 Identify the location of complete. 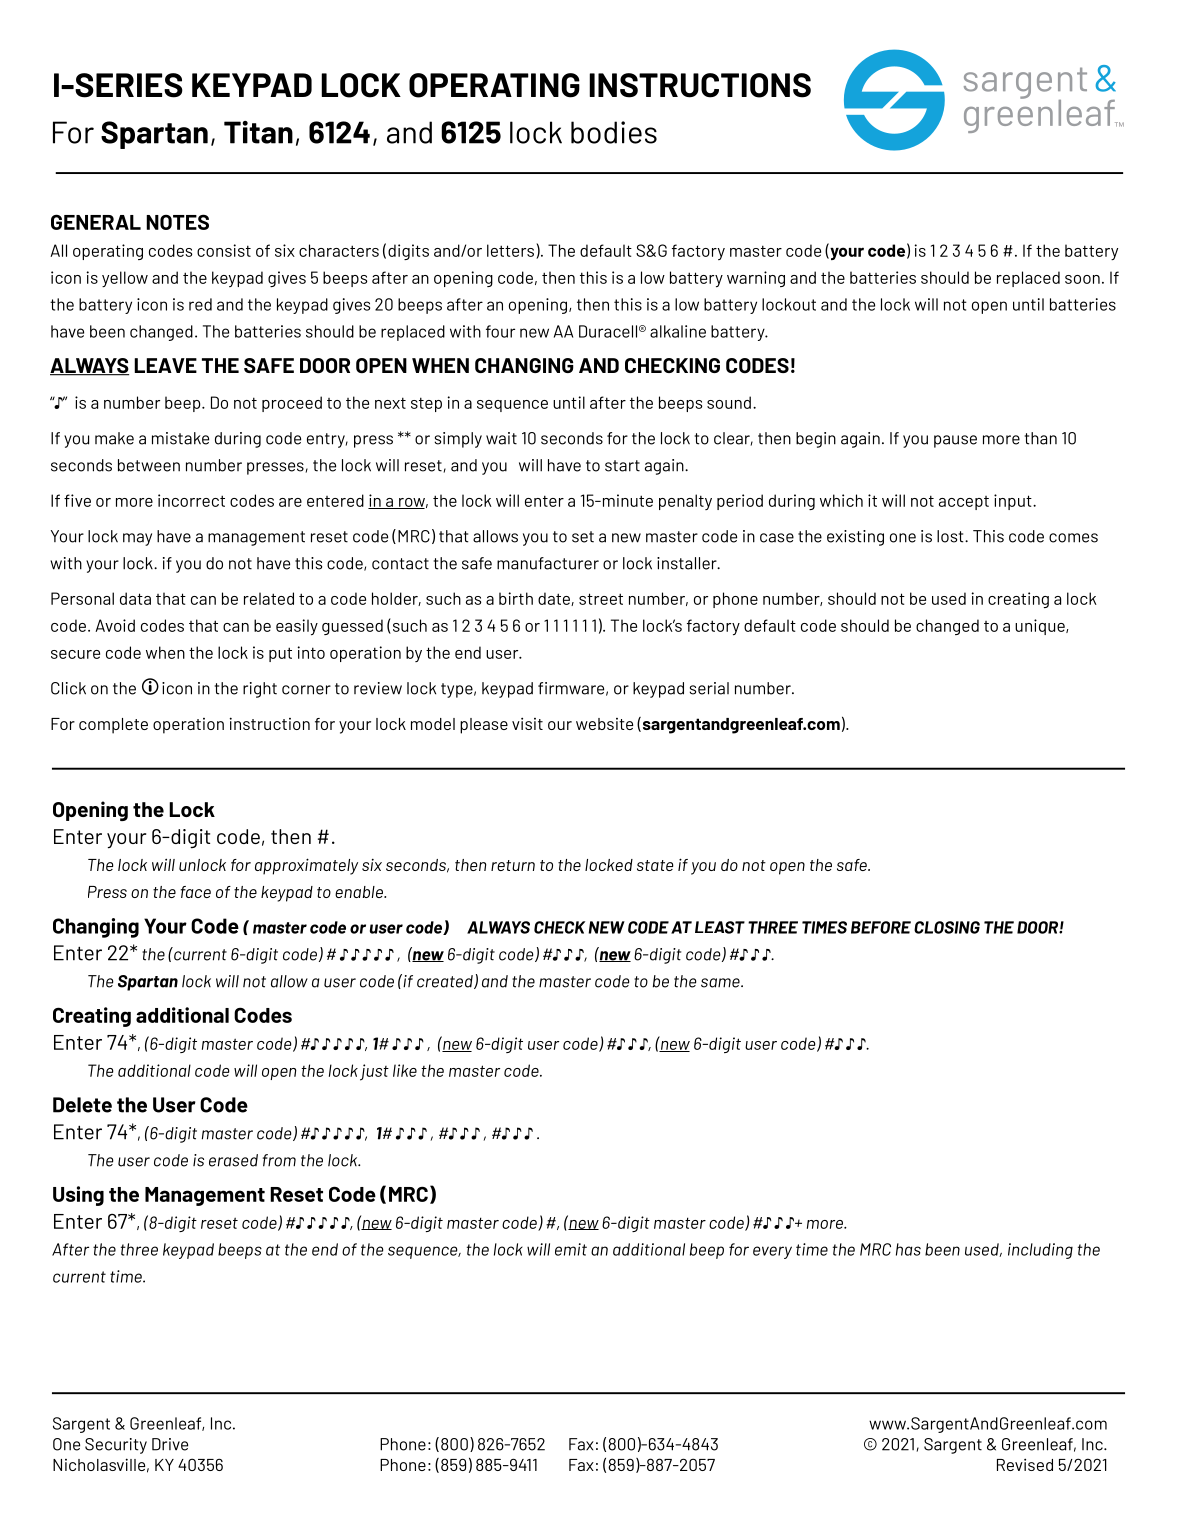
(113, 726).
